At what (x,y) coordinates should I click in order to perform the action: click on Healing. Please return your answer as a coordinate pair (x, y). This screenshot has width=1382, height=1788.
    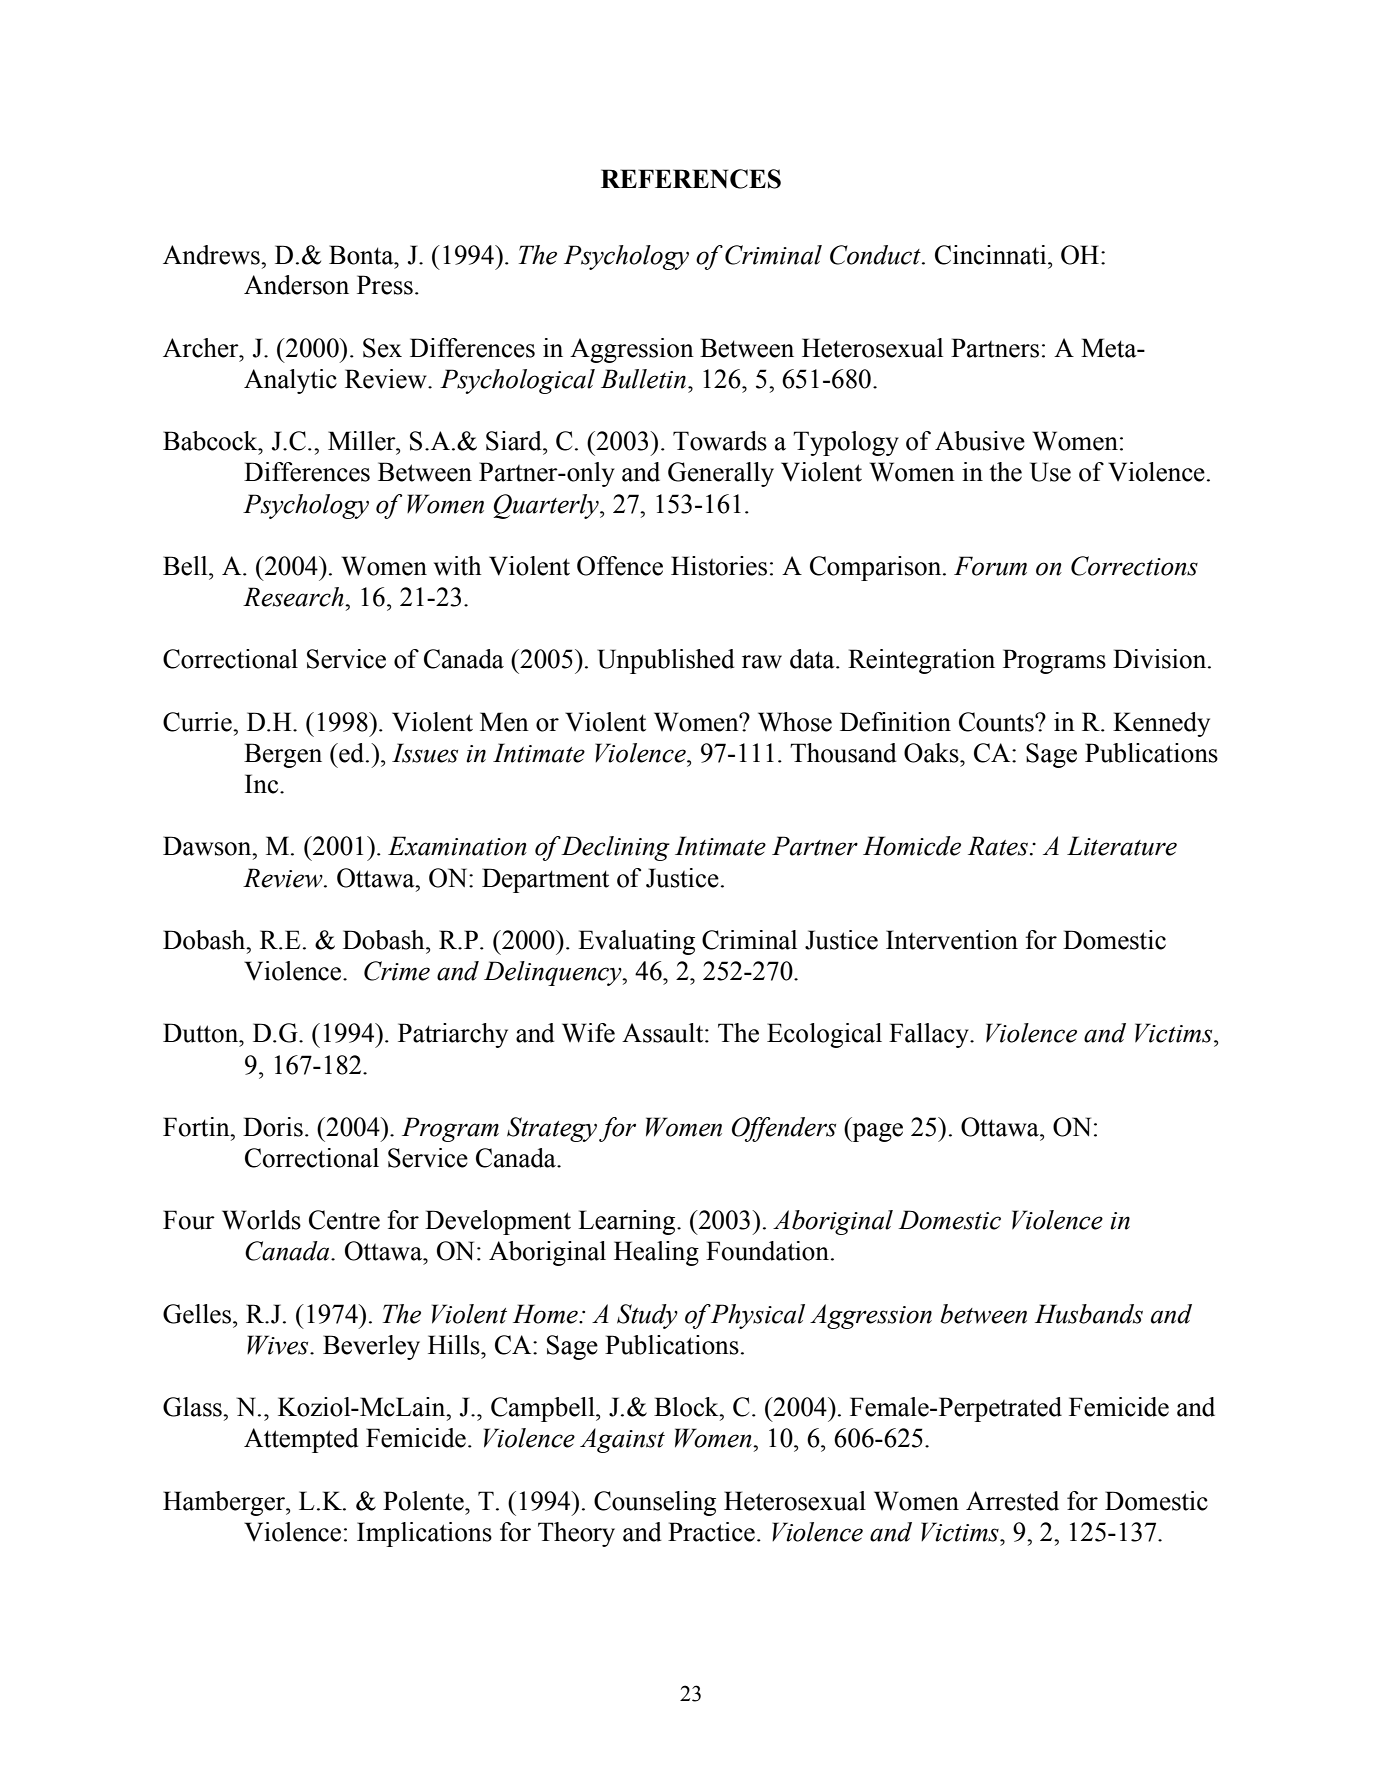
    Looking at the image, I should click on (656, 1253).
